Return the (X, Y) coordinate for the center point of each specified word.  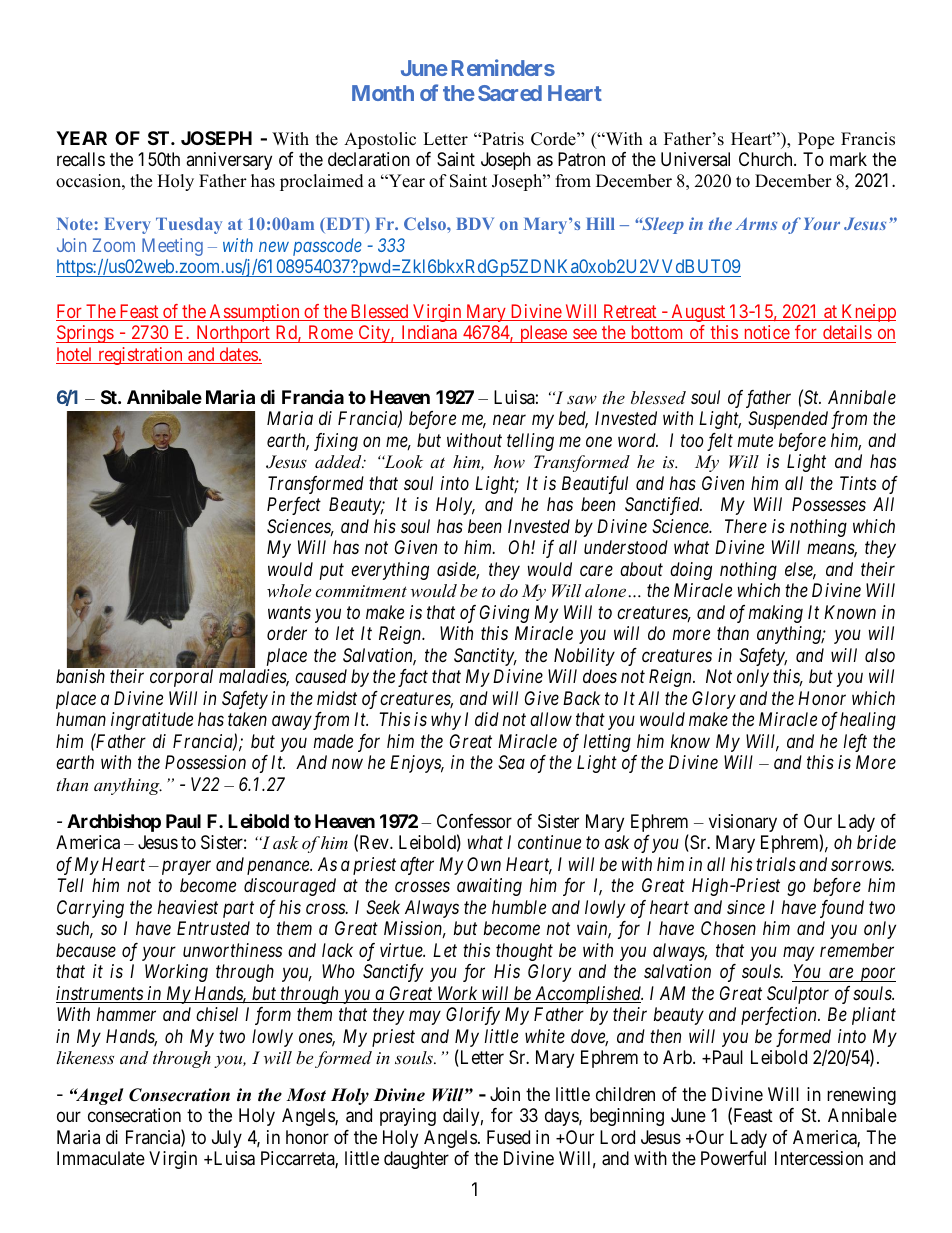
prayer (184, 867)
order (287, 633)
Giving (504, 614)
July (227, 1139)
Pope (816, 140)
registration (140, 356)
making (776, 614)
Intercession (819, 1158)
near (509, 420)
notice (766, 334)
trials (776, 864)
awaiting (489, 887)
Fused (508, 1137)
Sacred (510, 93)
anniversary (229, 161)
